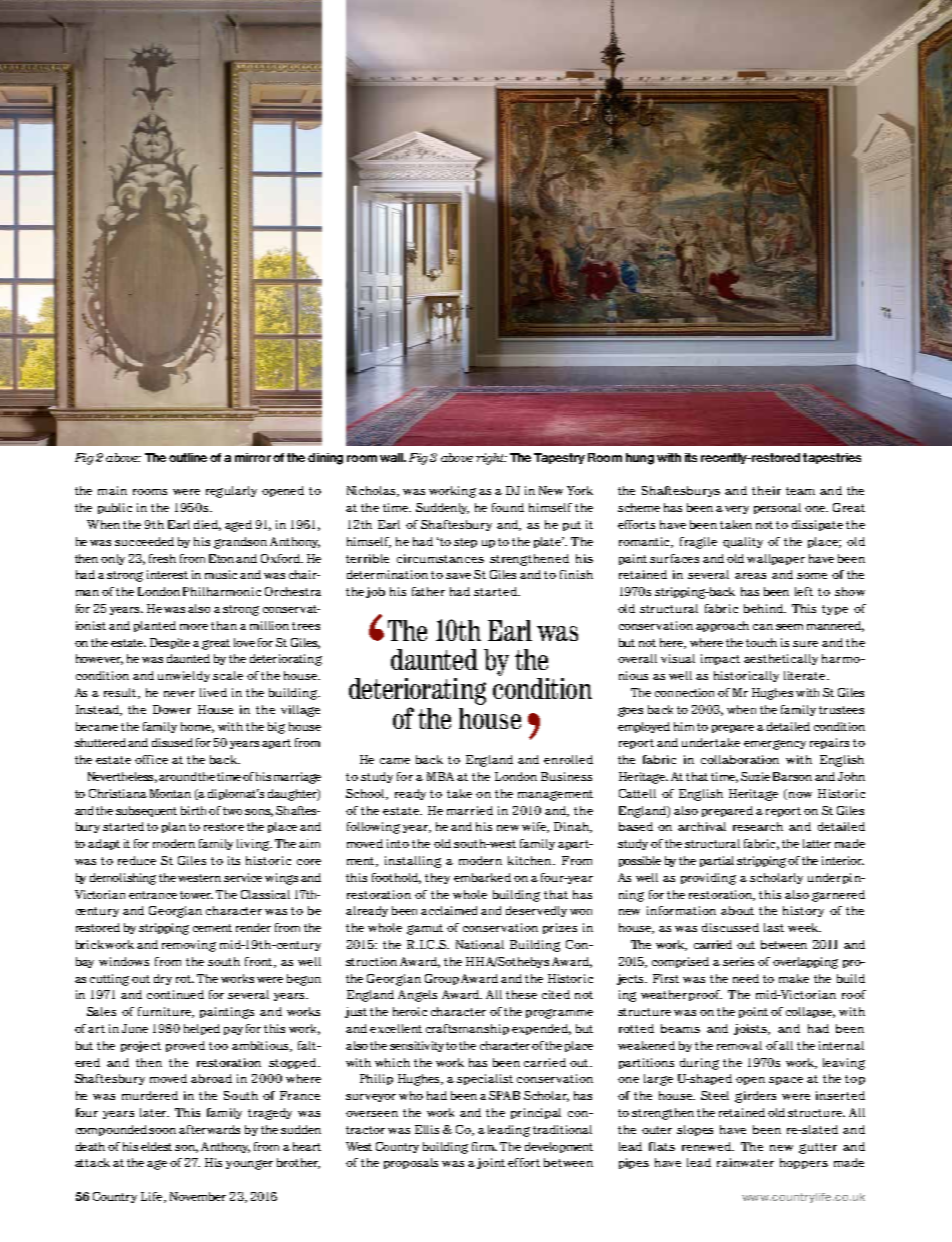 The height and width of the document is (1242, 952). Describe the element at coordinates (198, 1196) in the document. I see `November` at that location.
